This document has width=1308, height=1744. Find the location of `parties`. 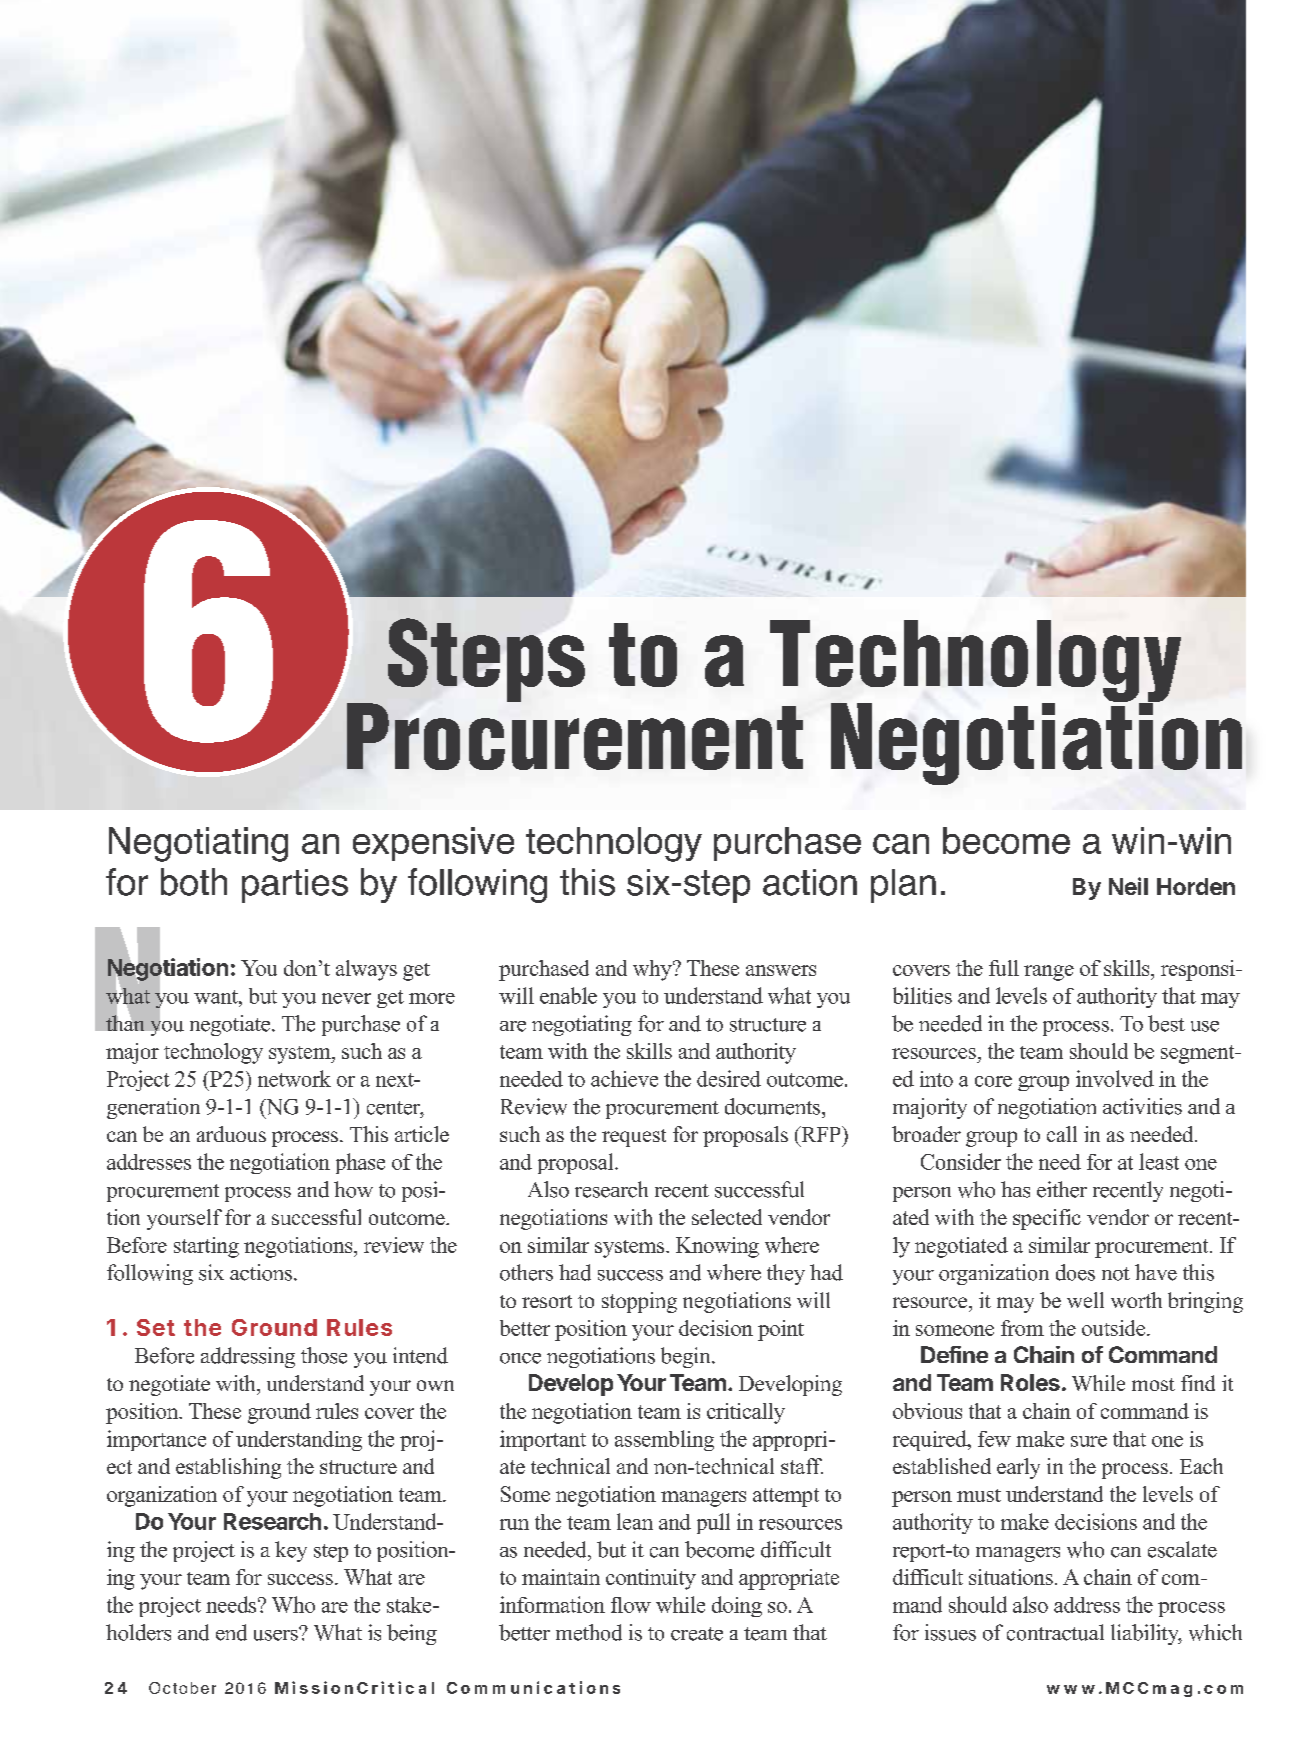

parties is located at coordinates (295, 886).
